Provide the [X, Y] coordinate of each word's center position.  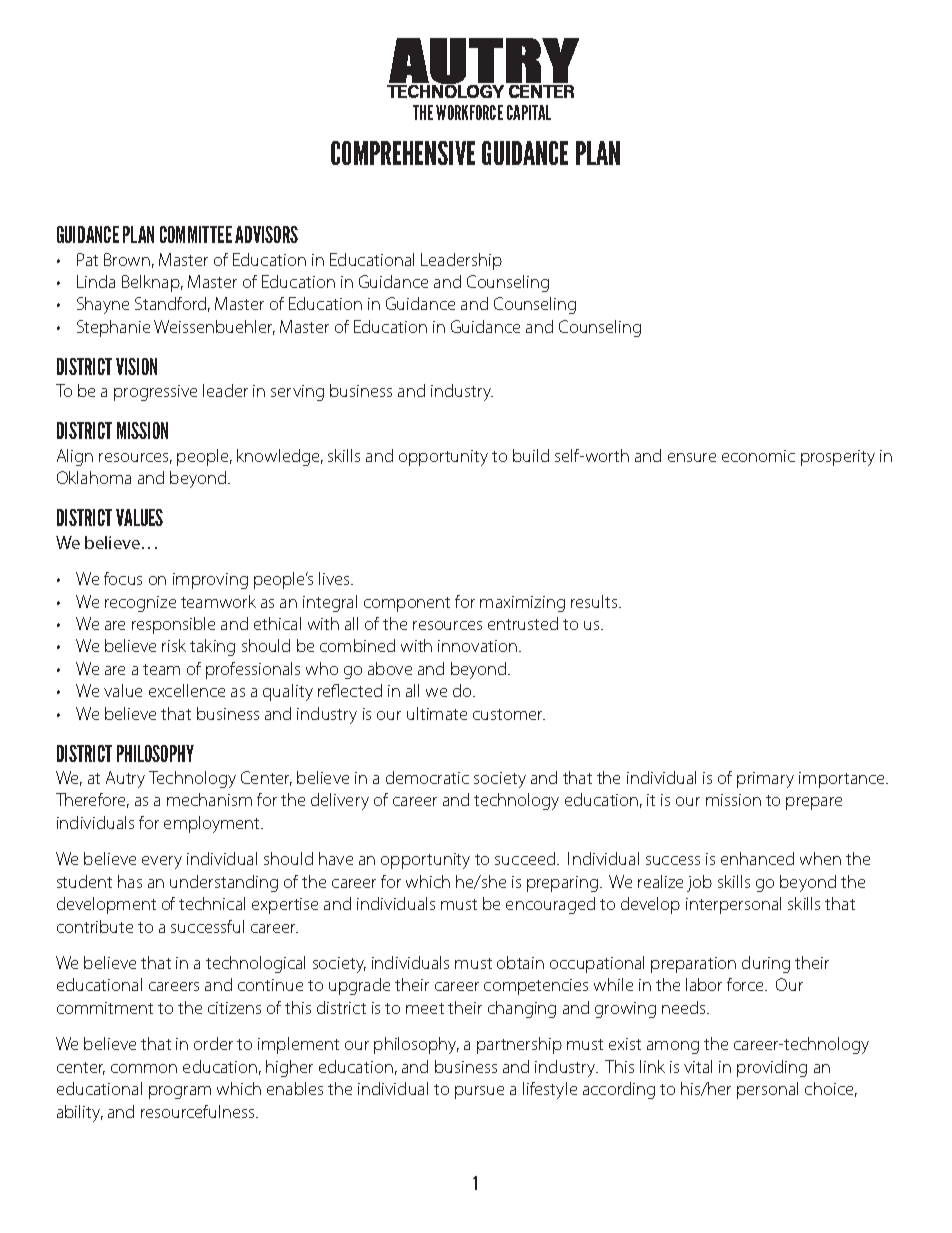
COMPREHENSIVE [403, 153]
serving [297, 393]
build [531, 455]
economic [758, 456]
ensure [692, 457]
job [699, 883]
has [130, 881]
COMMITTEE [196, 234]
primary [765, 780]
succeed [526, 858]
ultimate [437, 713]
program [180, 1092]
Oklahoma [94, 477]
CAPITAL [529, 112]
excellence [187, 690]
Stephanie [113, 328]
